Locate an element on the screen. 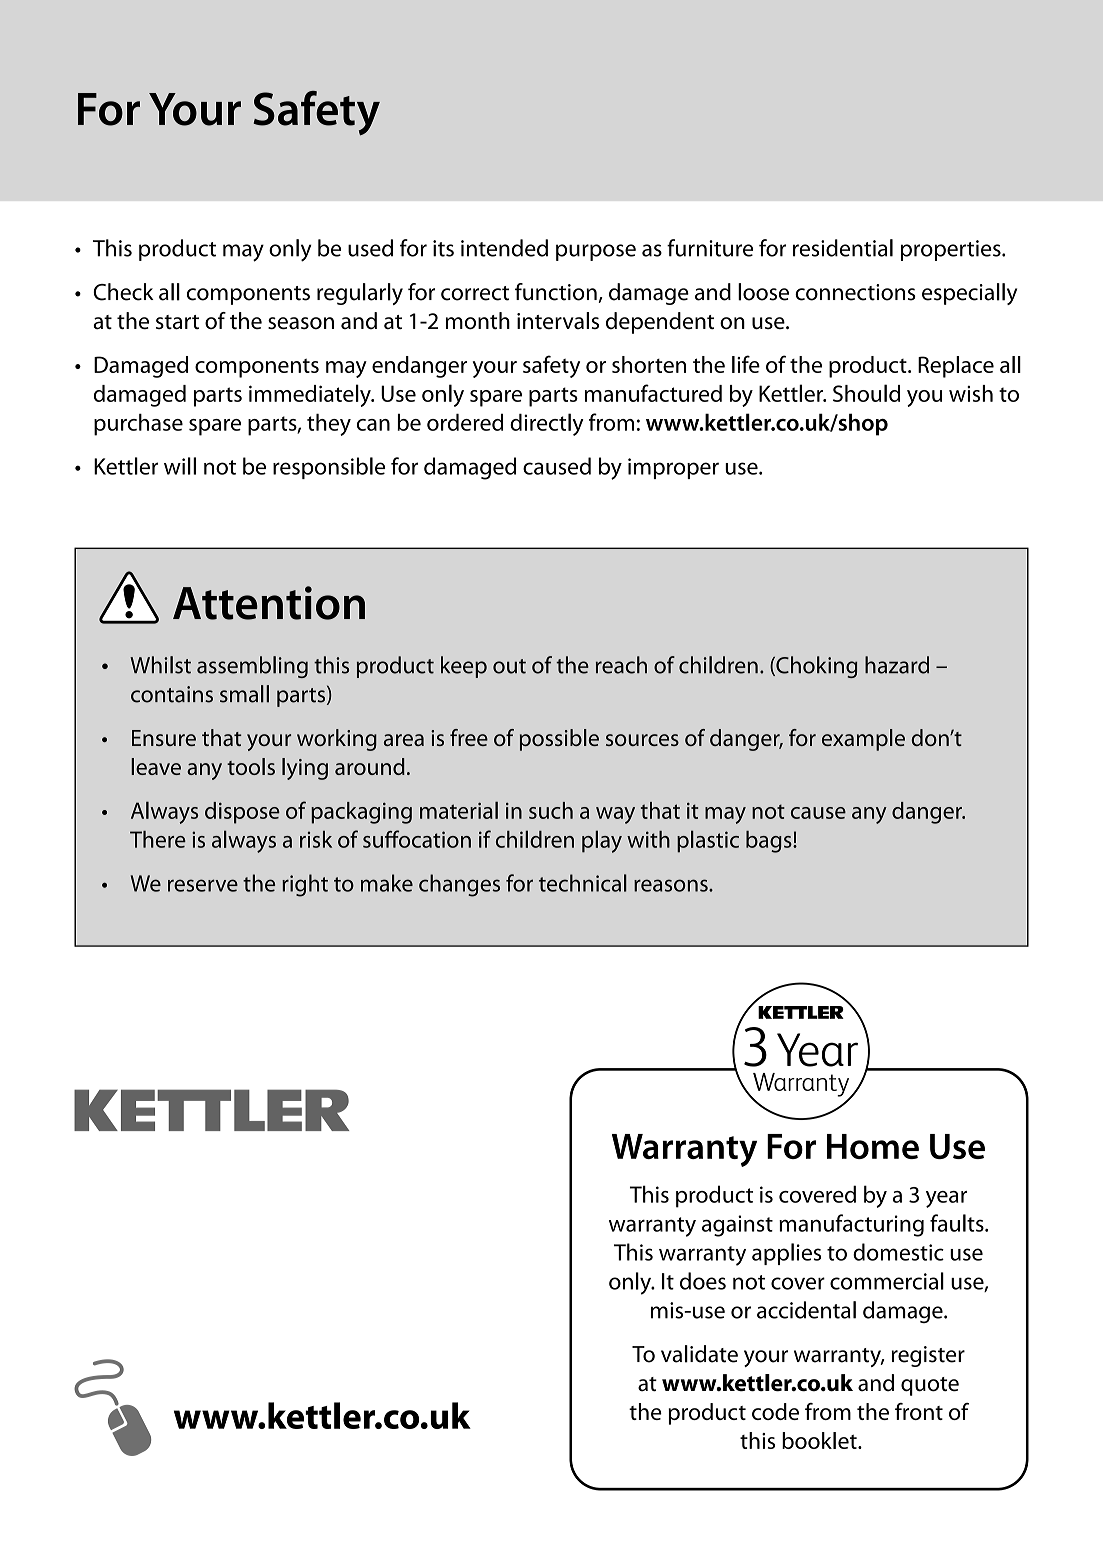  bags is located at coordinates (770, 842).
